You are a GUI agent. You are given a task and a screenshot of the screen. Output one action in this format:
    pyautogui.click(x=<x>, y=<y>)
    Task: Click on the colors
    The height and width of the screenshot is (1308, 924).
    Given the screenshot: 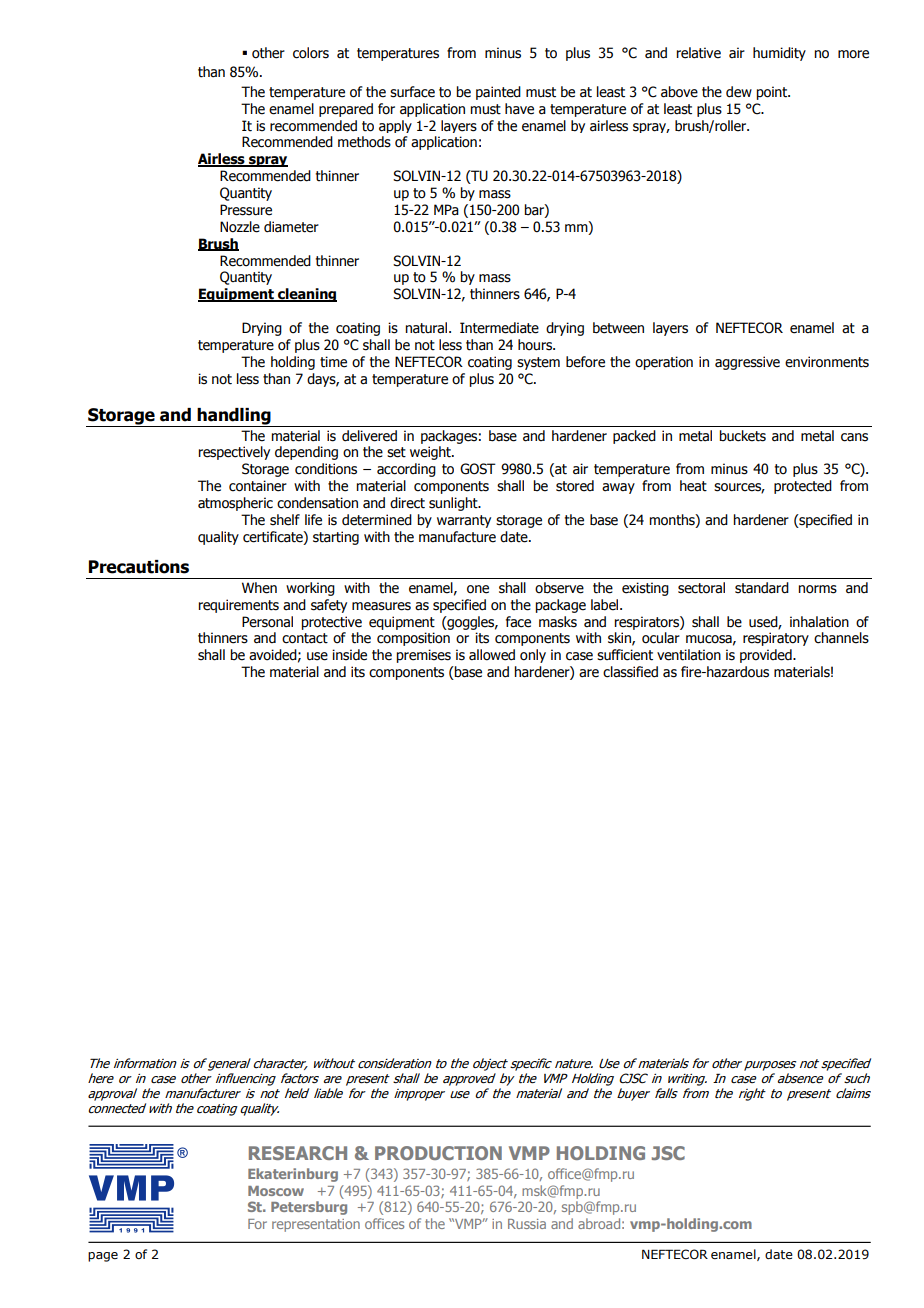 What is the action you would take?
    pyautogui.click(x=311, y=53)
